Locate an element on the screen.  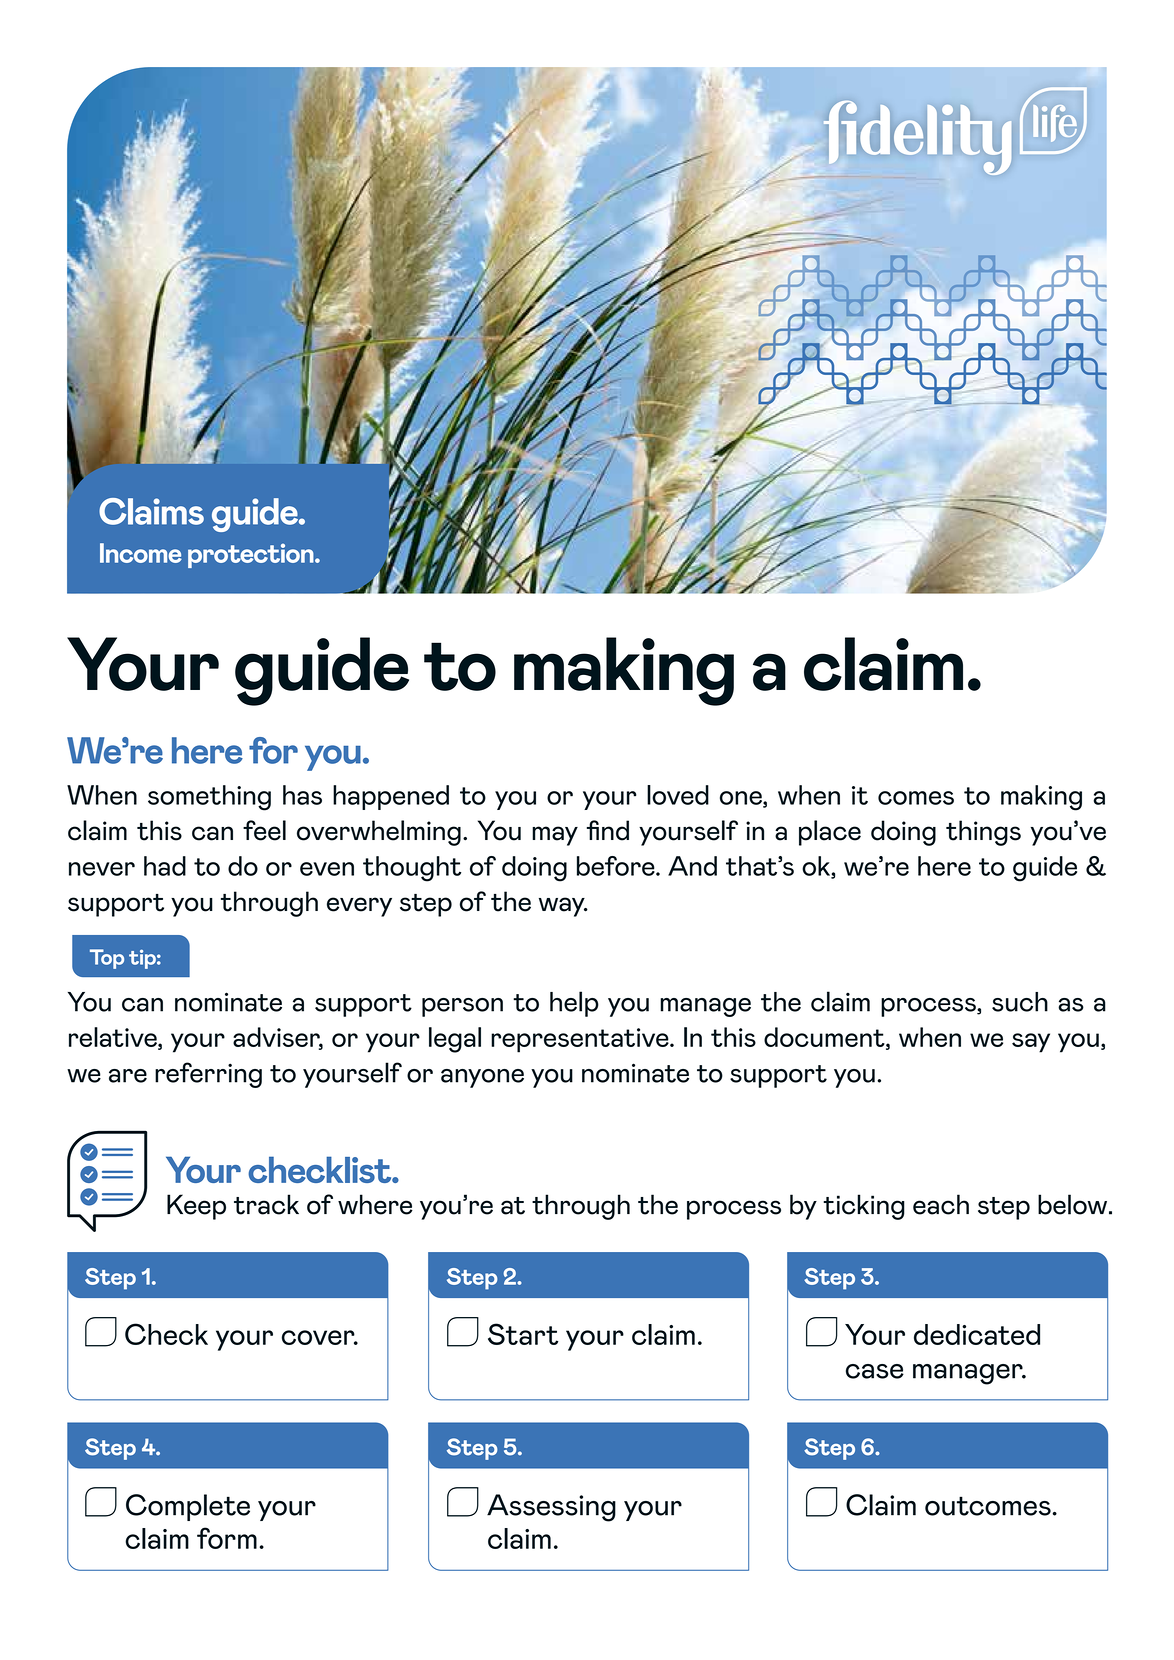
case is located at coordinates (875, 1371).
